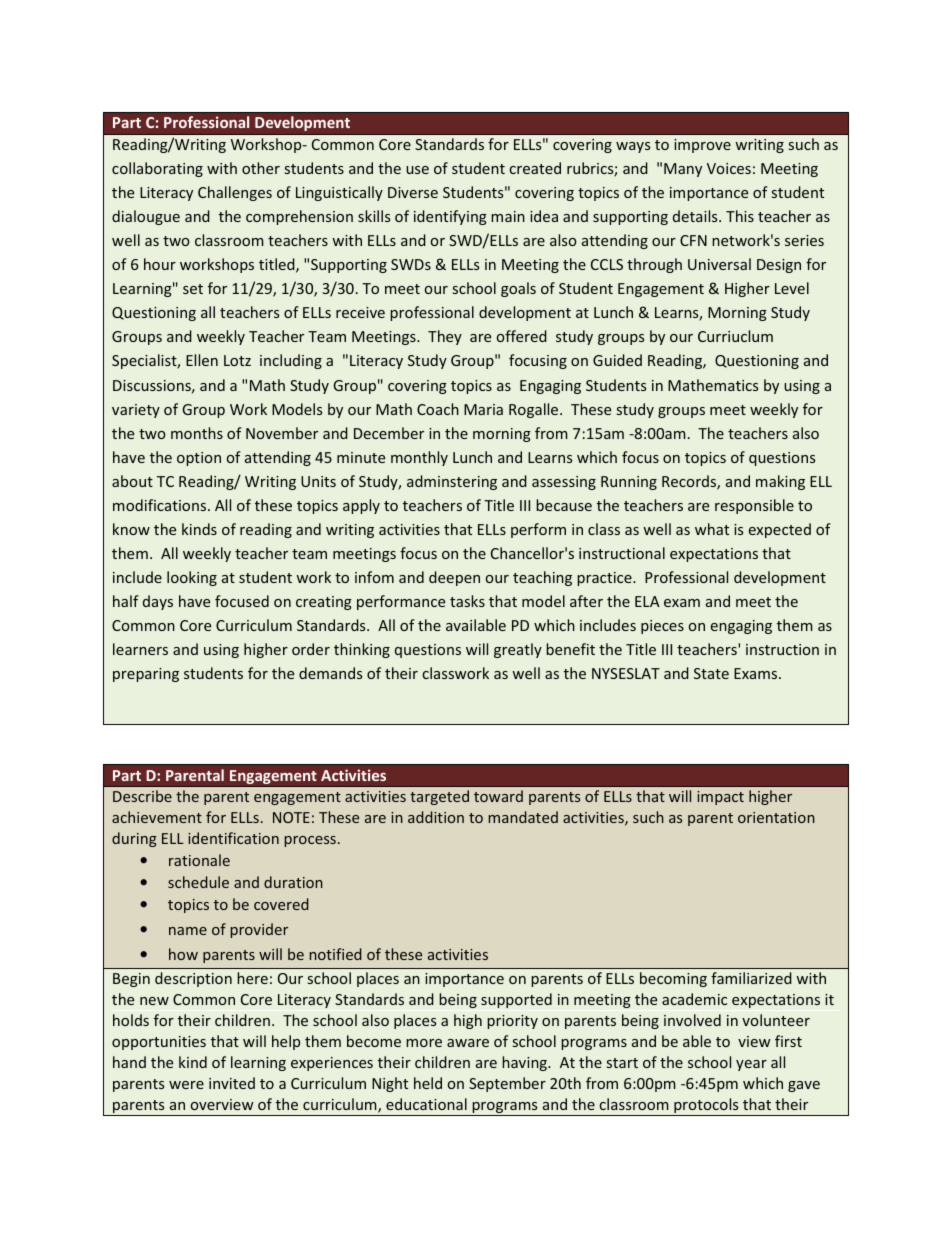 The width and height of the document is (952, 1233). Describe the element at coordinates (199, 459) in the document. I see `option` at that location.
